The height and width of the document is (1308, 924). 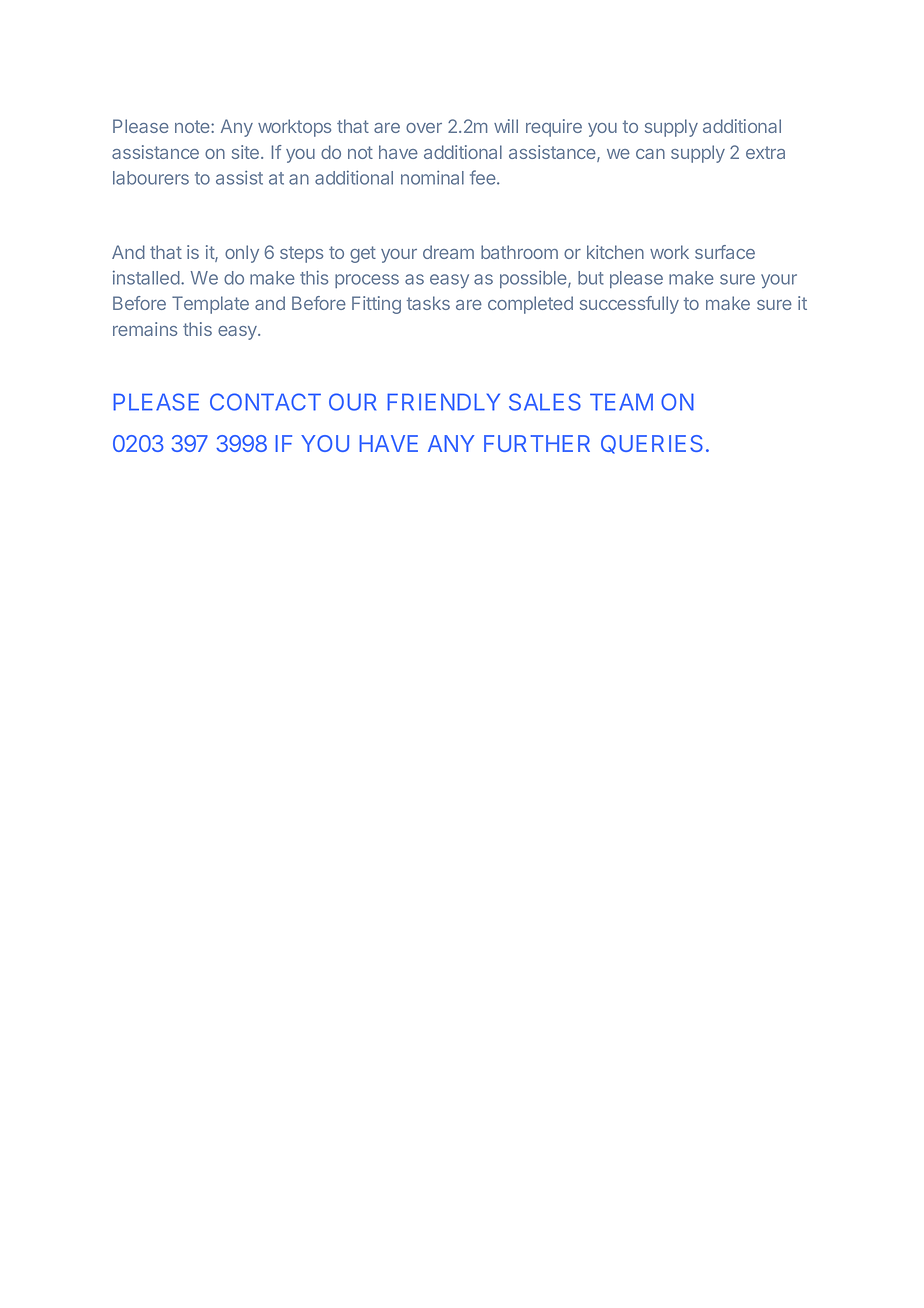 What do you see at coordinates (652, 444) in the document?
I see `QUERIES` at bounding box center [652, 444].
